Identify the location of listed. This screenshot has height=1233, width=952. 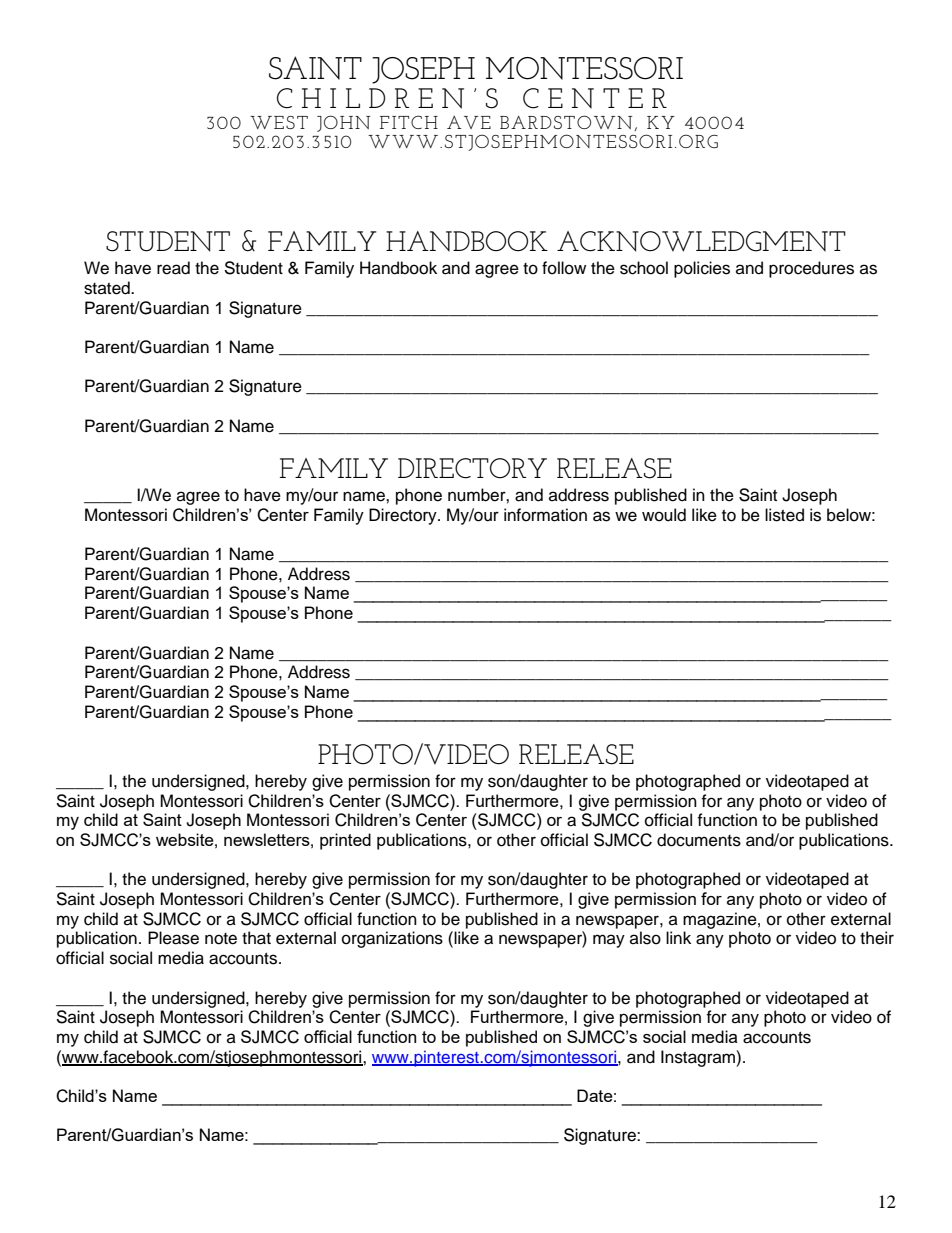
(784, 515).
